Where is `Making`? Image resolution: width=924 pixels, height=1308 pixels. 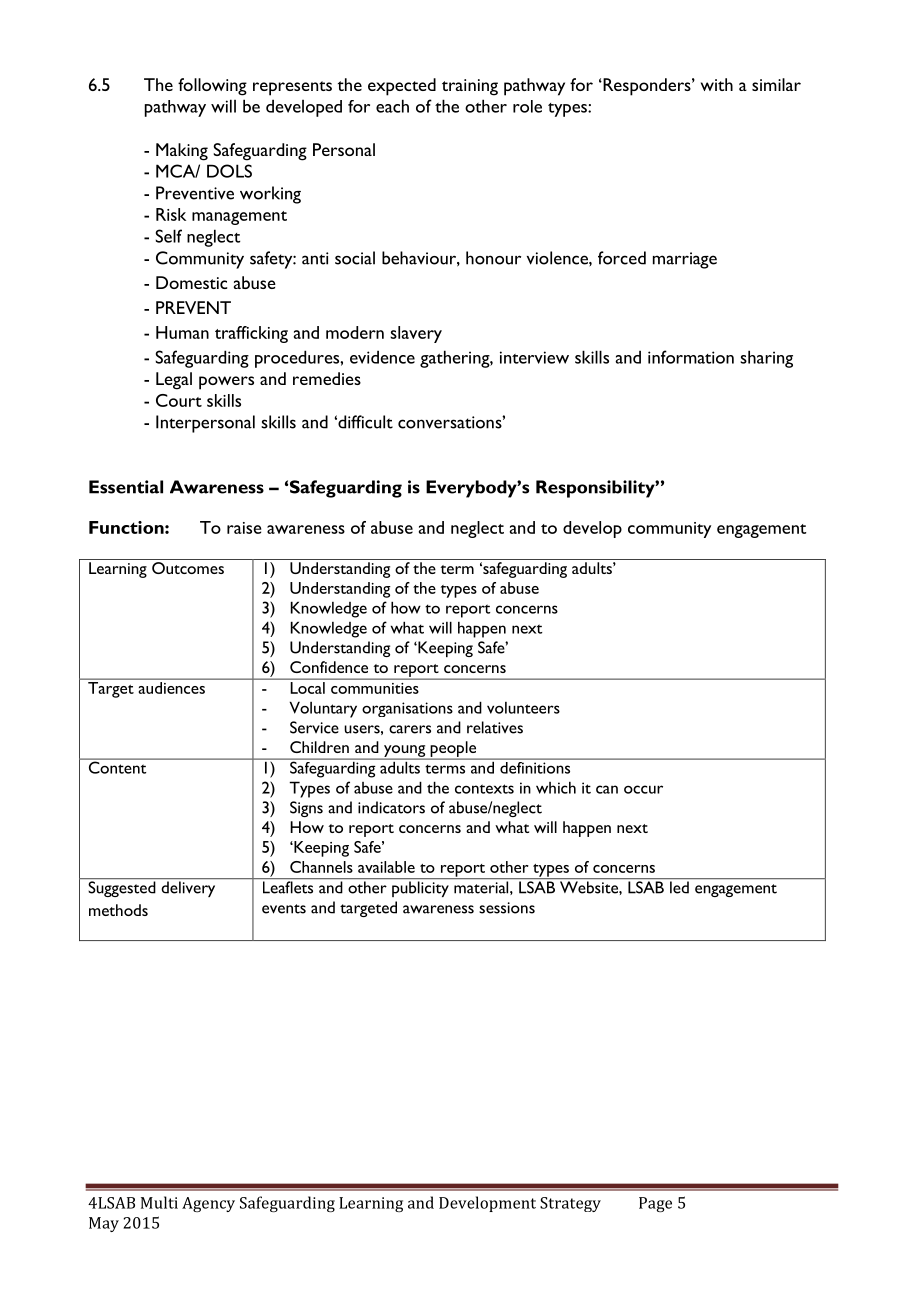 Making is located at coordinates (182, 152).
